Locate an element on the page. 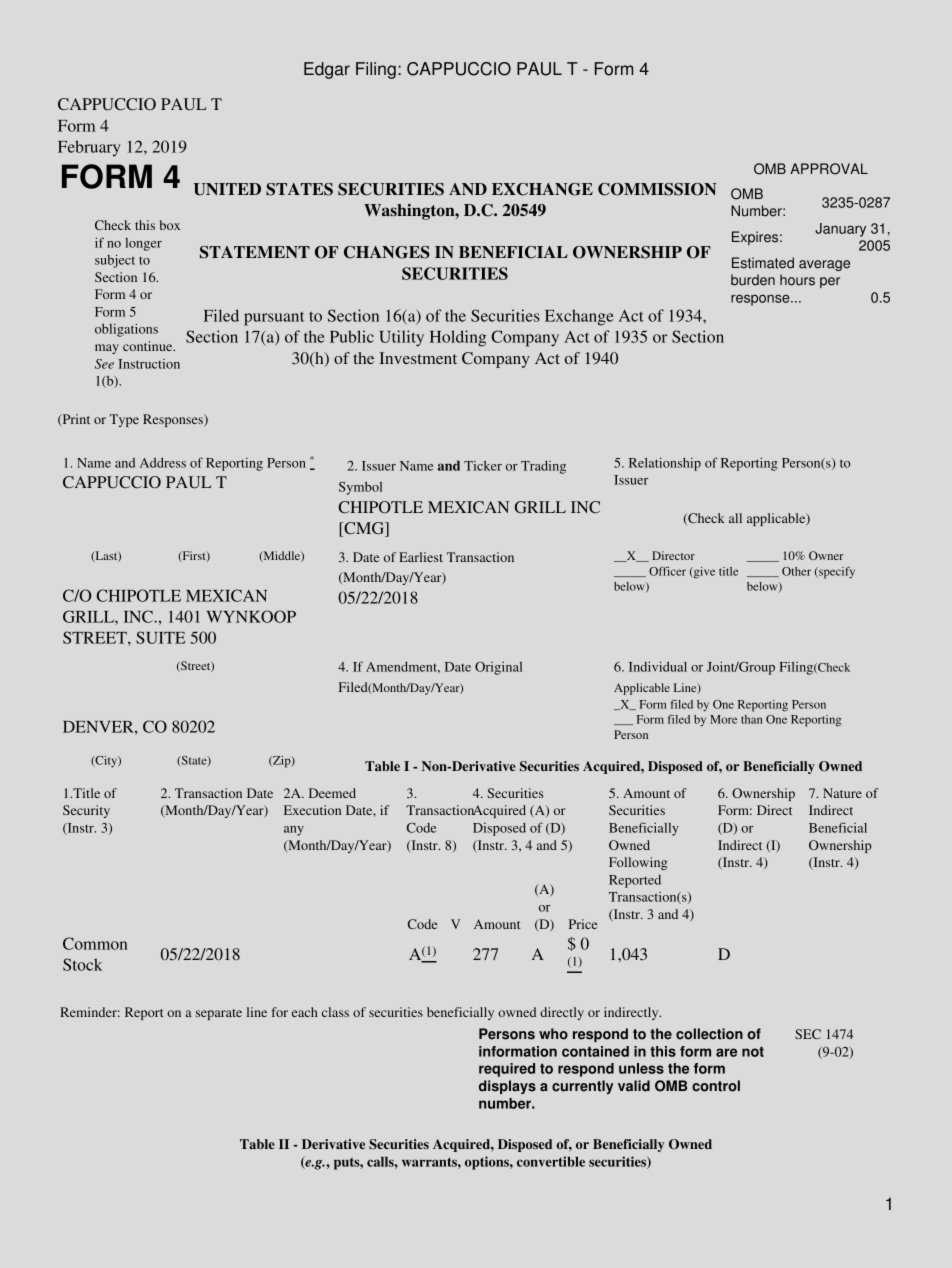 This page has width=952, height=1268. APPROVAL is located at coordinates (829, 169).
